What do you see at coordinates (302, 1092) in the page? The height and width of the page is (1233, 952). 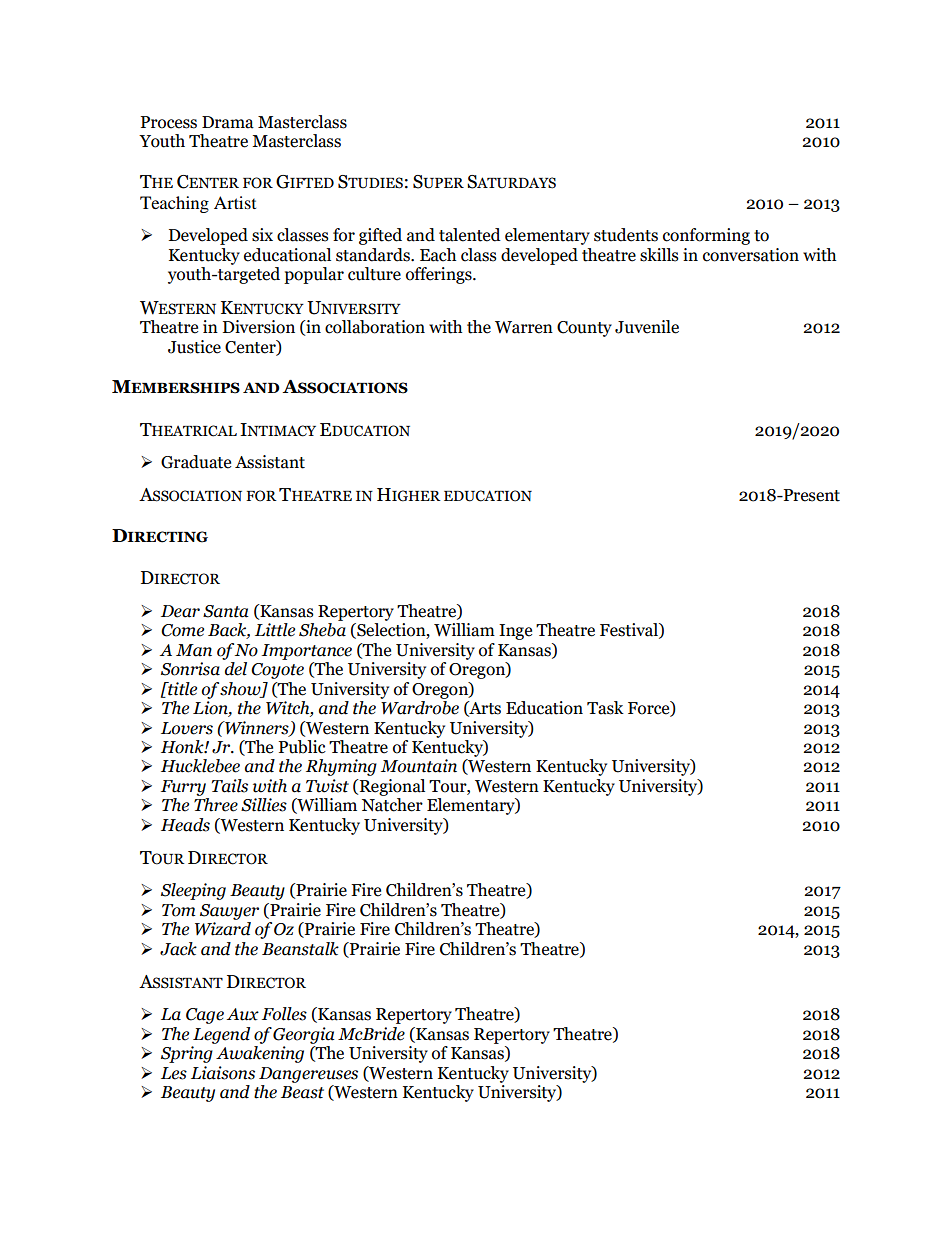 I see `Beast` at bounding box center [302, 1092].
